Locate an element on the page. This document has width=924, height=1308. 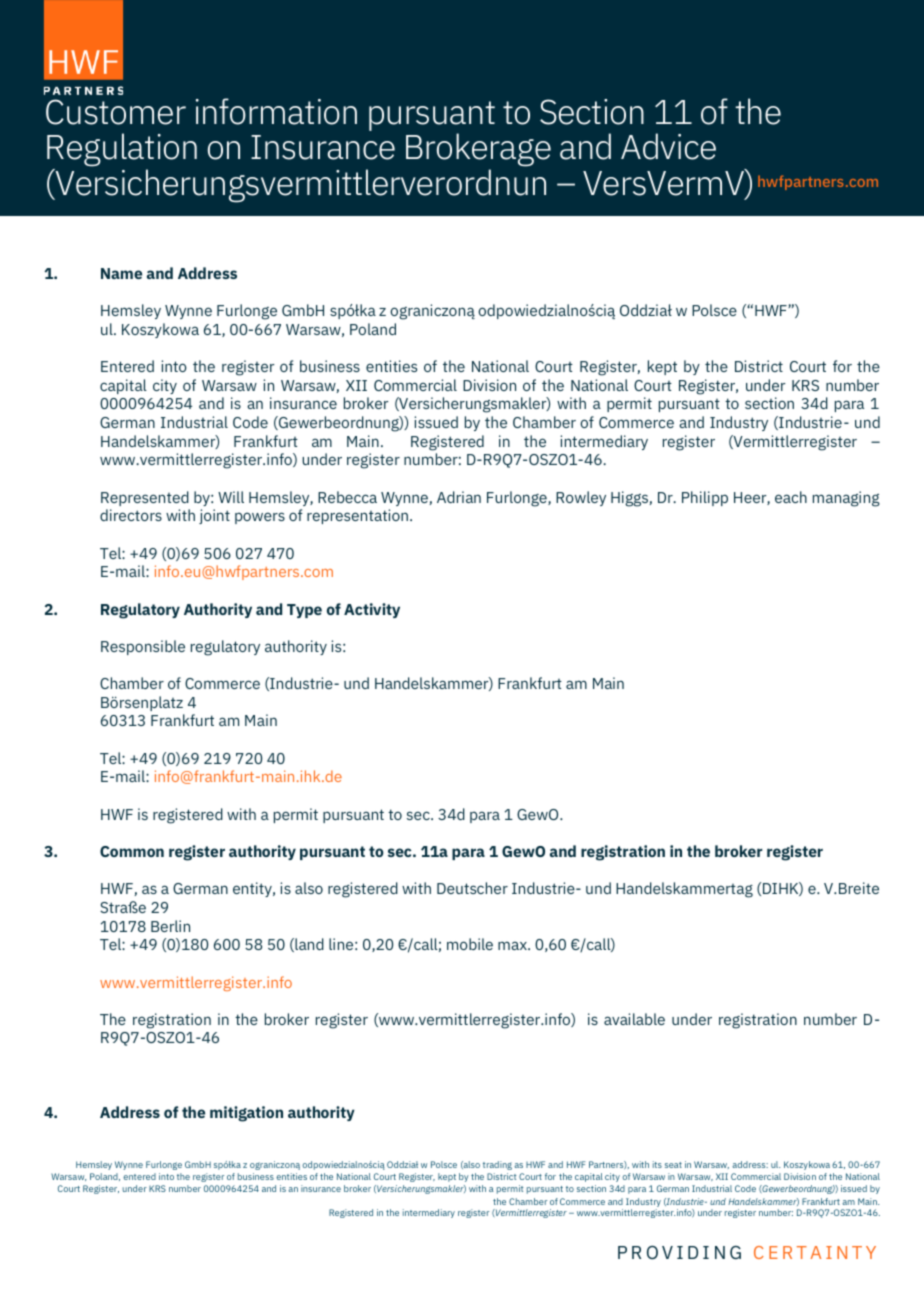
Advice is located at coordinates (668, 146).
